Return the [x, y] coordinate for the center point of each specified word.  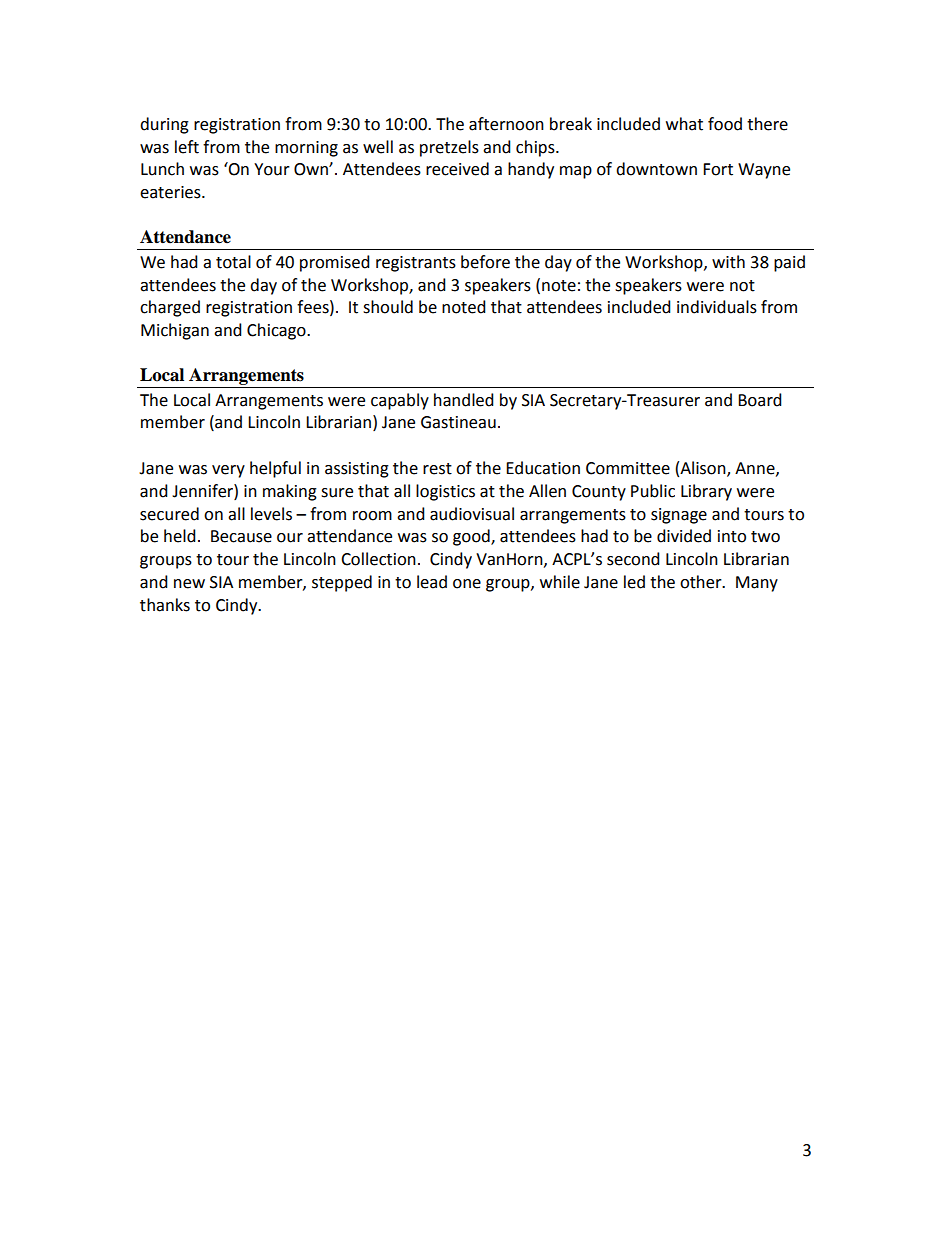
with [728, 262]
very [228, 471]
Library [706, 492]
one [467, 584]
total [233, 262]
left [187, 147]
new [189, 584]
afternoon [506, 124]
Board [760, 400]
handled [464, 400]
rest [437, 469]
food [725, 124]
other [702, 582]
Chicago [277, 331]
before [485, 262]
